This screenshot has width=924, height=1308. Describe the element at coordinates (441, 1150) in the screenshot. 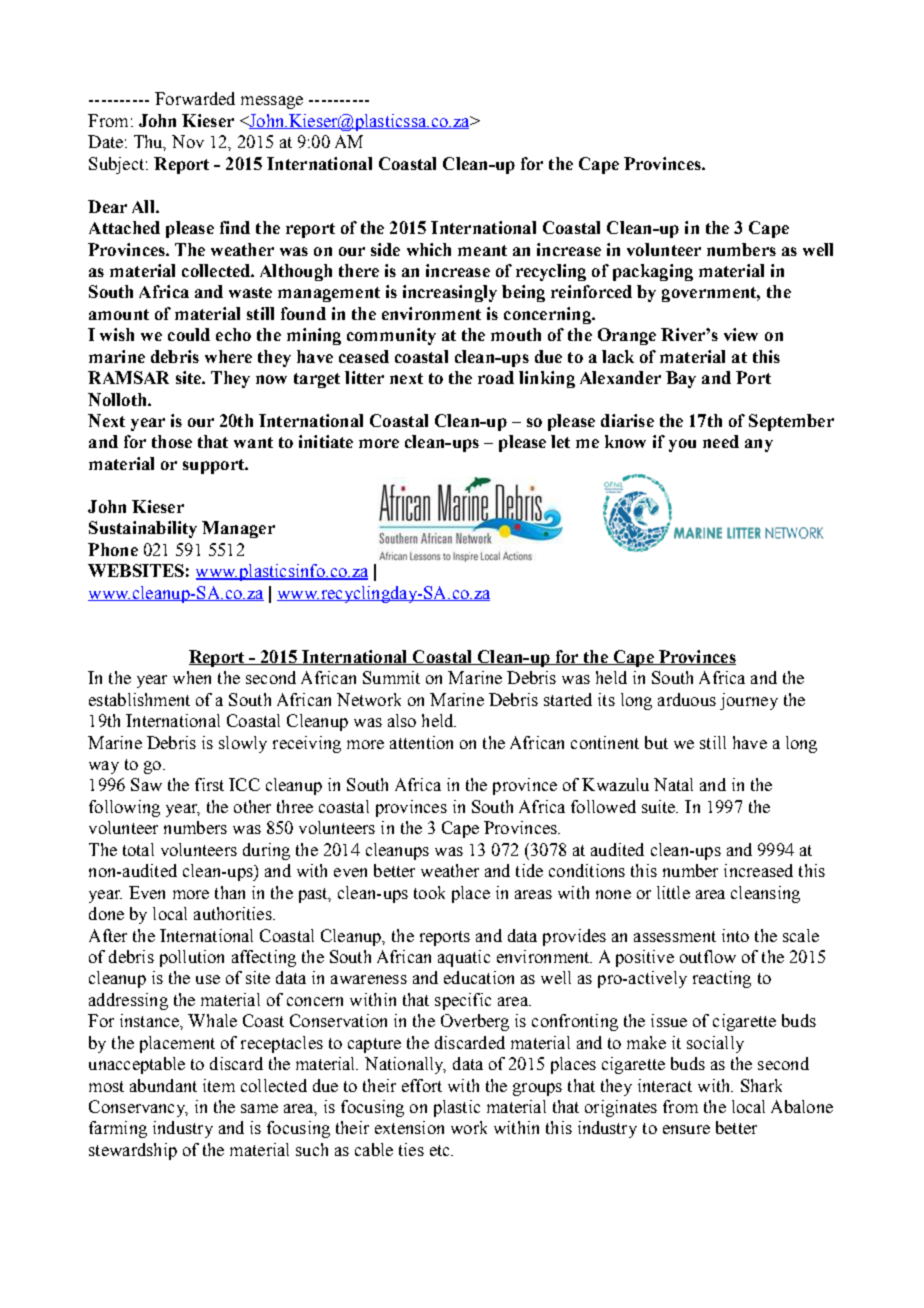

I see `etc` at that location.
